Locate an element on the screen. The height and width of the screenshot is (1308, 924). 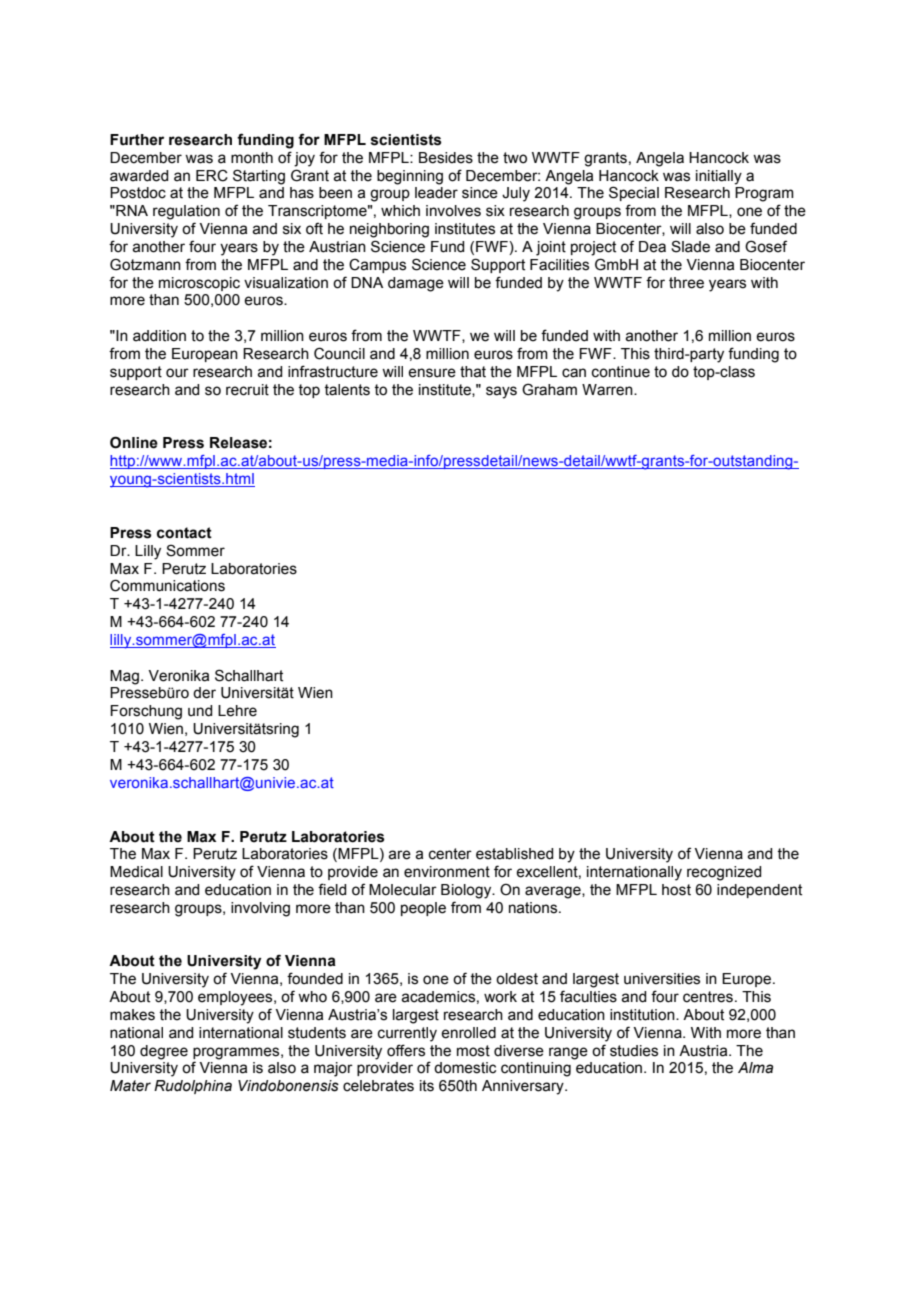
says is located at coordinates (501, 392).
